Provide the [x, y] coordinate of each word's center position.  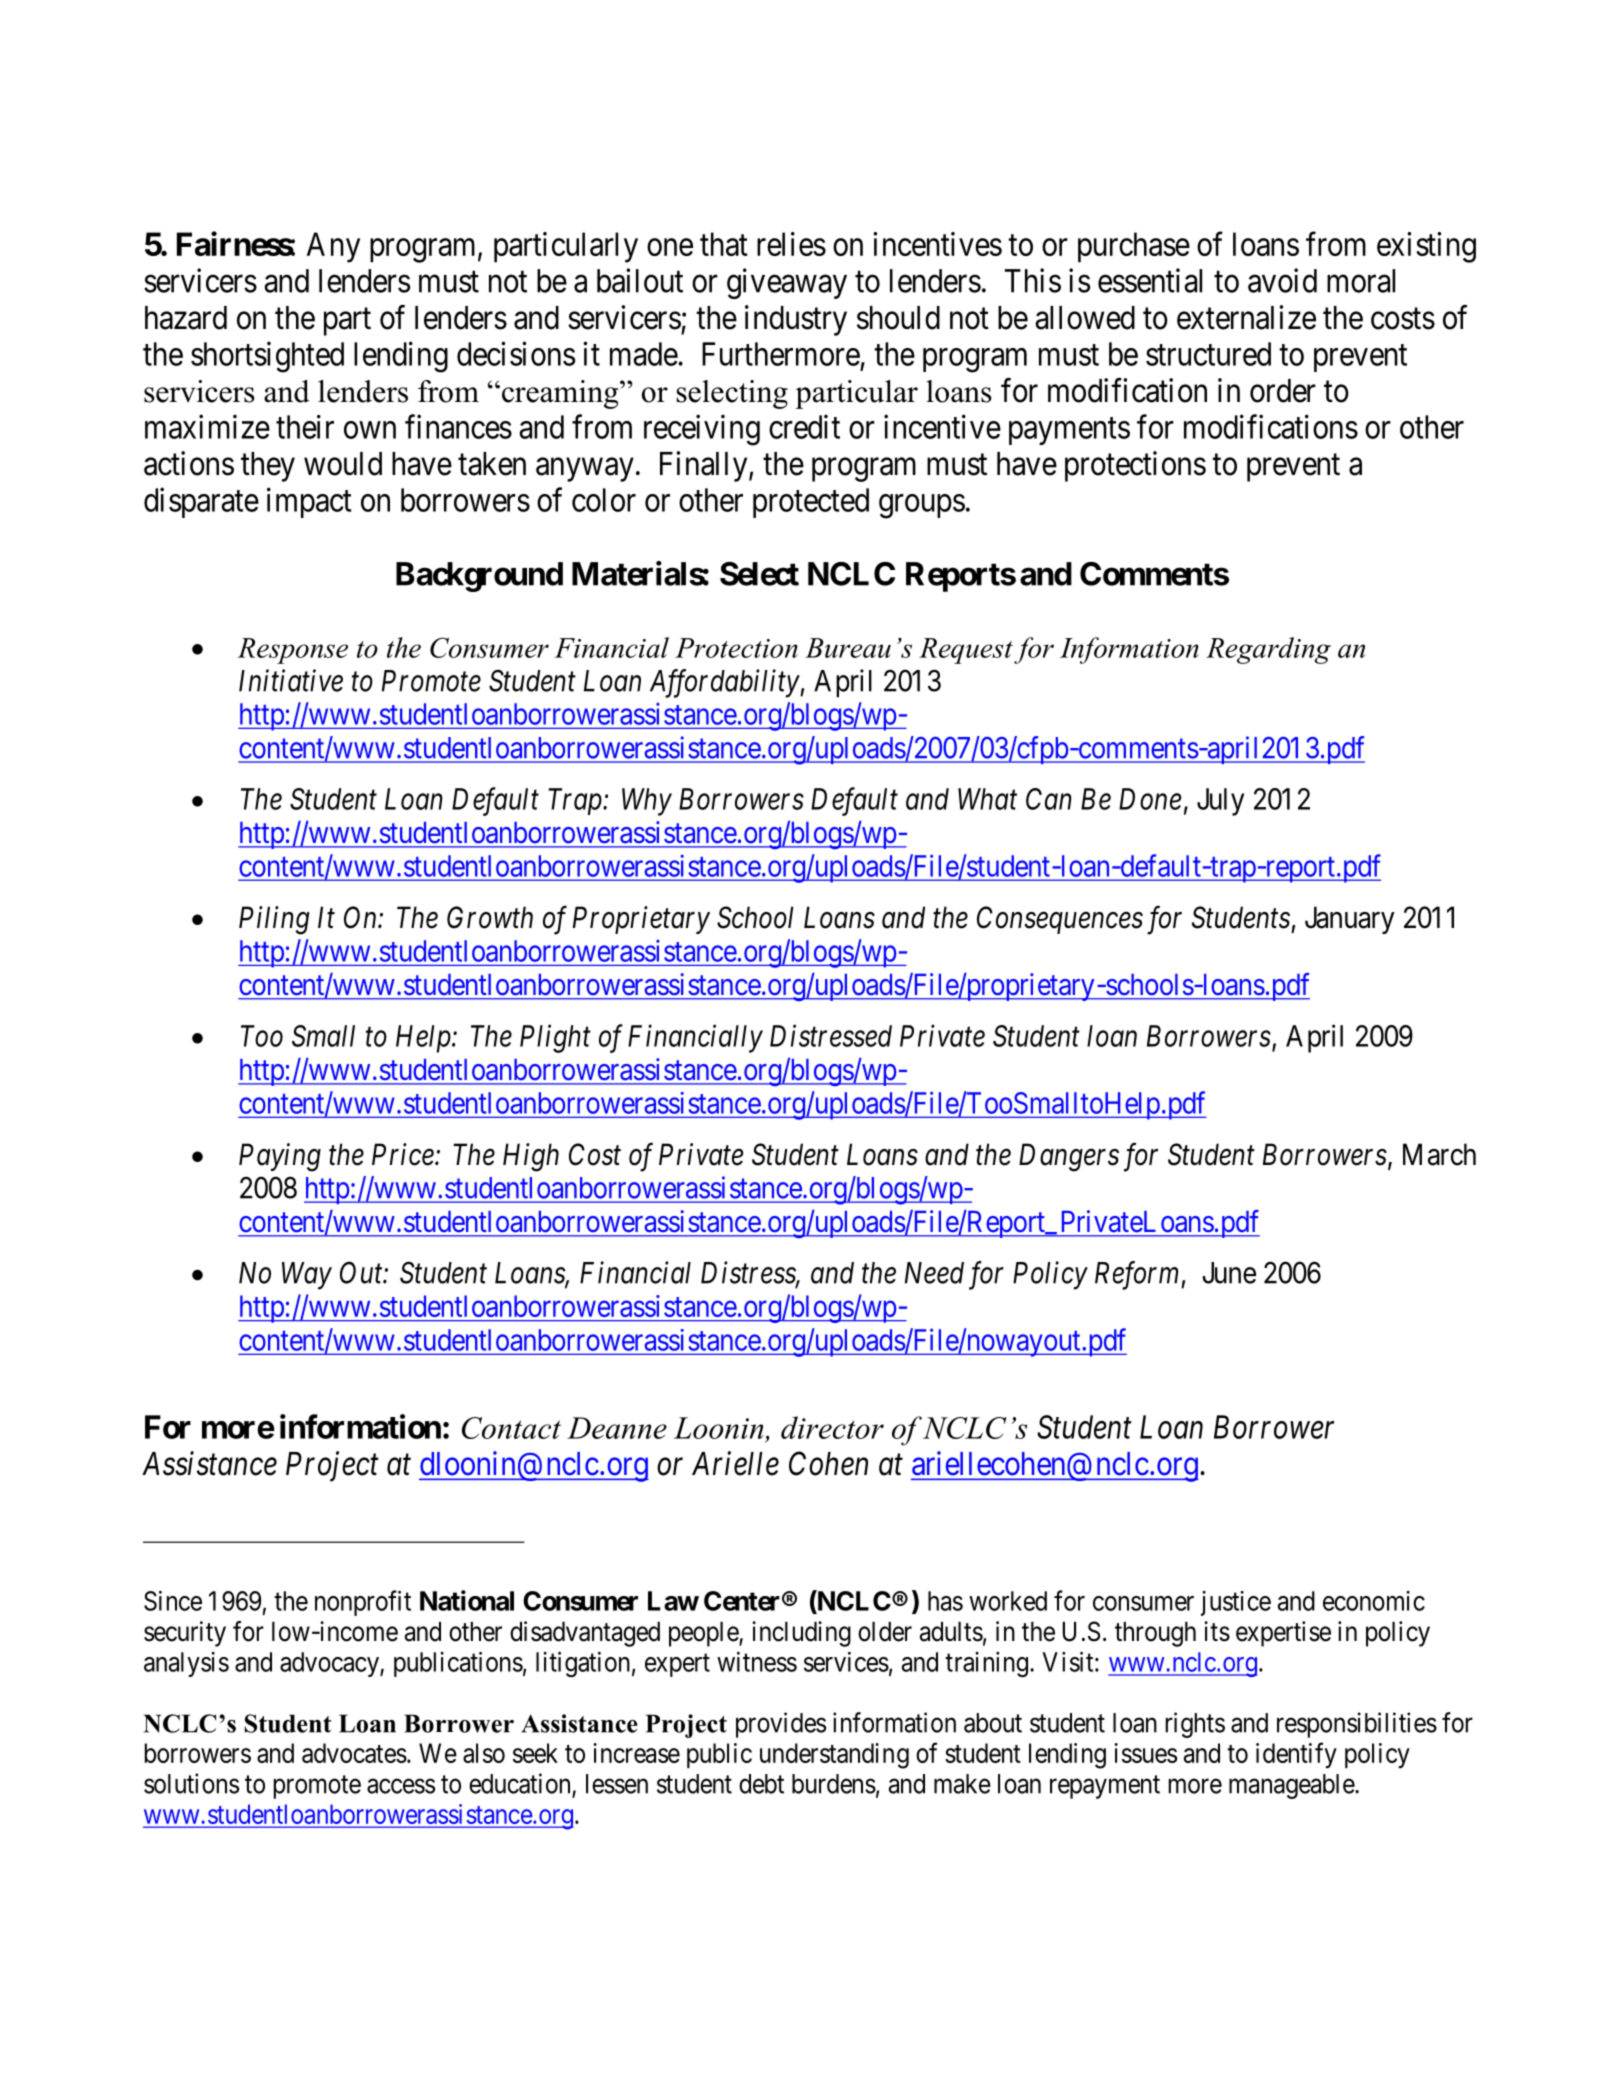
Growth [490, 917]
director [832, 1427]
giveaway [787, 283]
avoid [1282, 280]
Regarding [1268, 650]
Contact [511, 1428]
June [1229, 1273]
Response [293, 651]
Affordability [725, 683]
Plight [555, 1038]
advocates [354, 1753]
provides [781, 1725]
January [1350, 920]
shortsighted [267, 357]
